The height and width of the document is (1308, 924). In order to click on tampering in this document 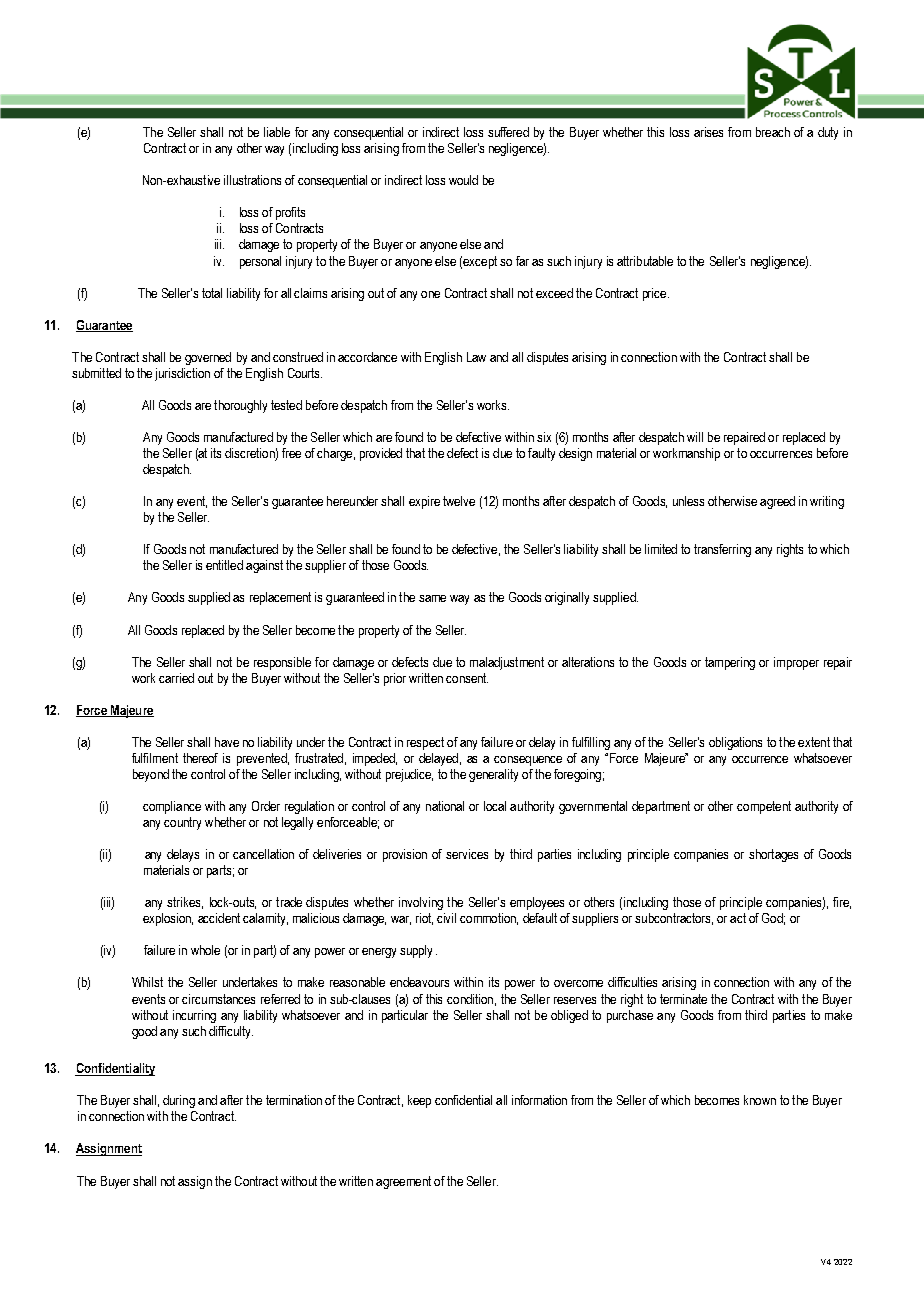, I will do `click(730, 663)`.
